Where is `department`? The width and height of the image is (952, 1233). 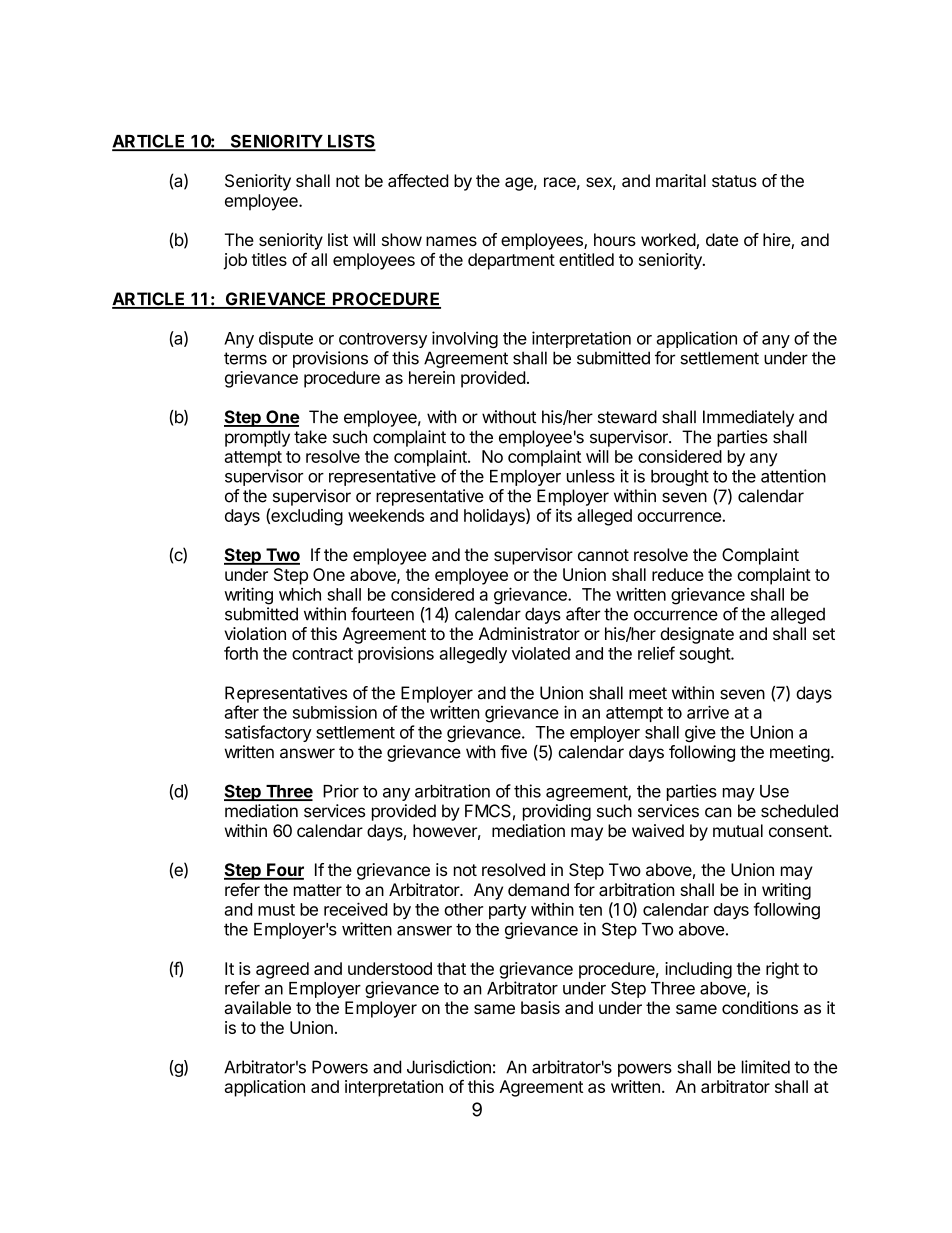 department is located at coordinates (511, 261).
